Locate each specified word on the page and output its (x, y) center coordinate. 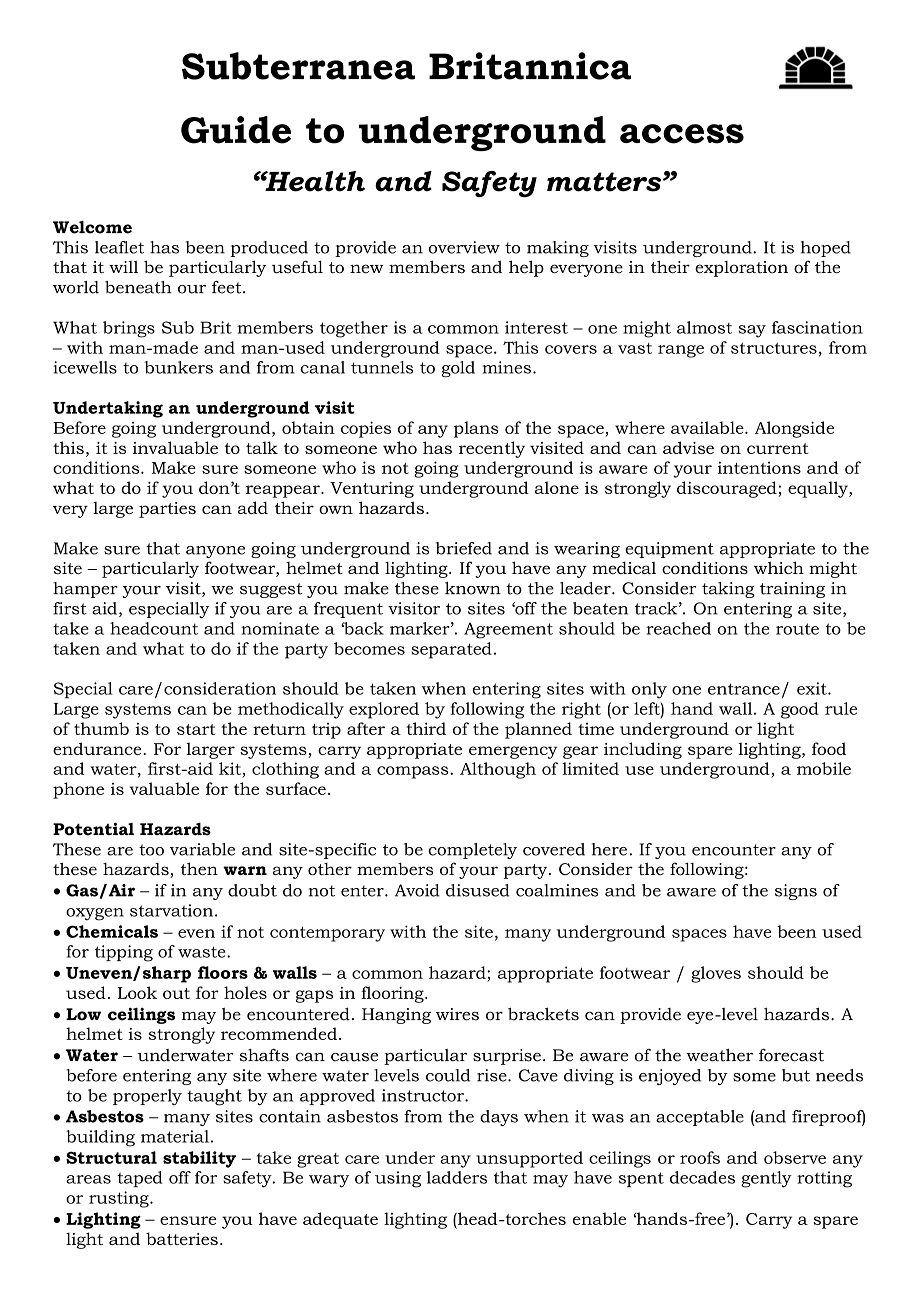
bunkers (178, 367)
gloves (716, 974)
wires (457, 1014)
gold (458, 369)
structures (774, 348)
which (779, 567)
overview (464, 247)
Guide (236, 130)
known (473, 588)
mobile (824, 768)
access (682, 134)
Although (498, 770)
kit (231, 768)
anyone (215, 552)
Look (137, 992)
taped (140, 1179)
